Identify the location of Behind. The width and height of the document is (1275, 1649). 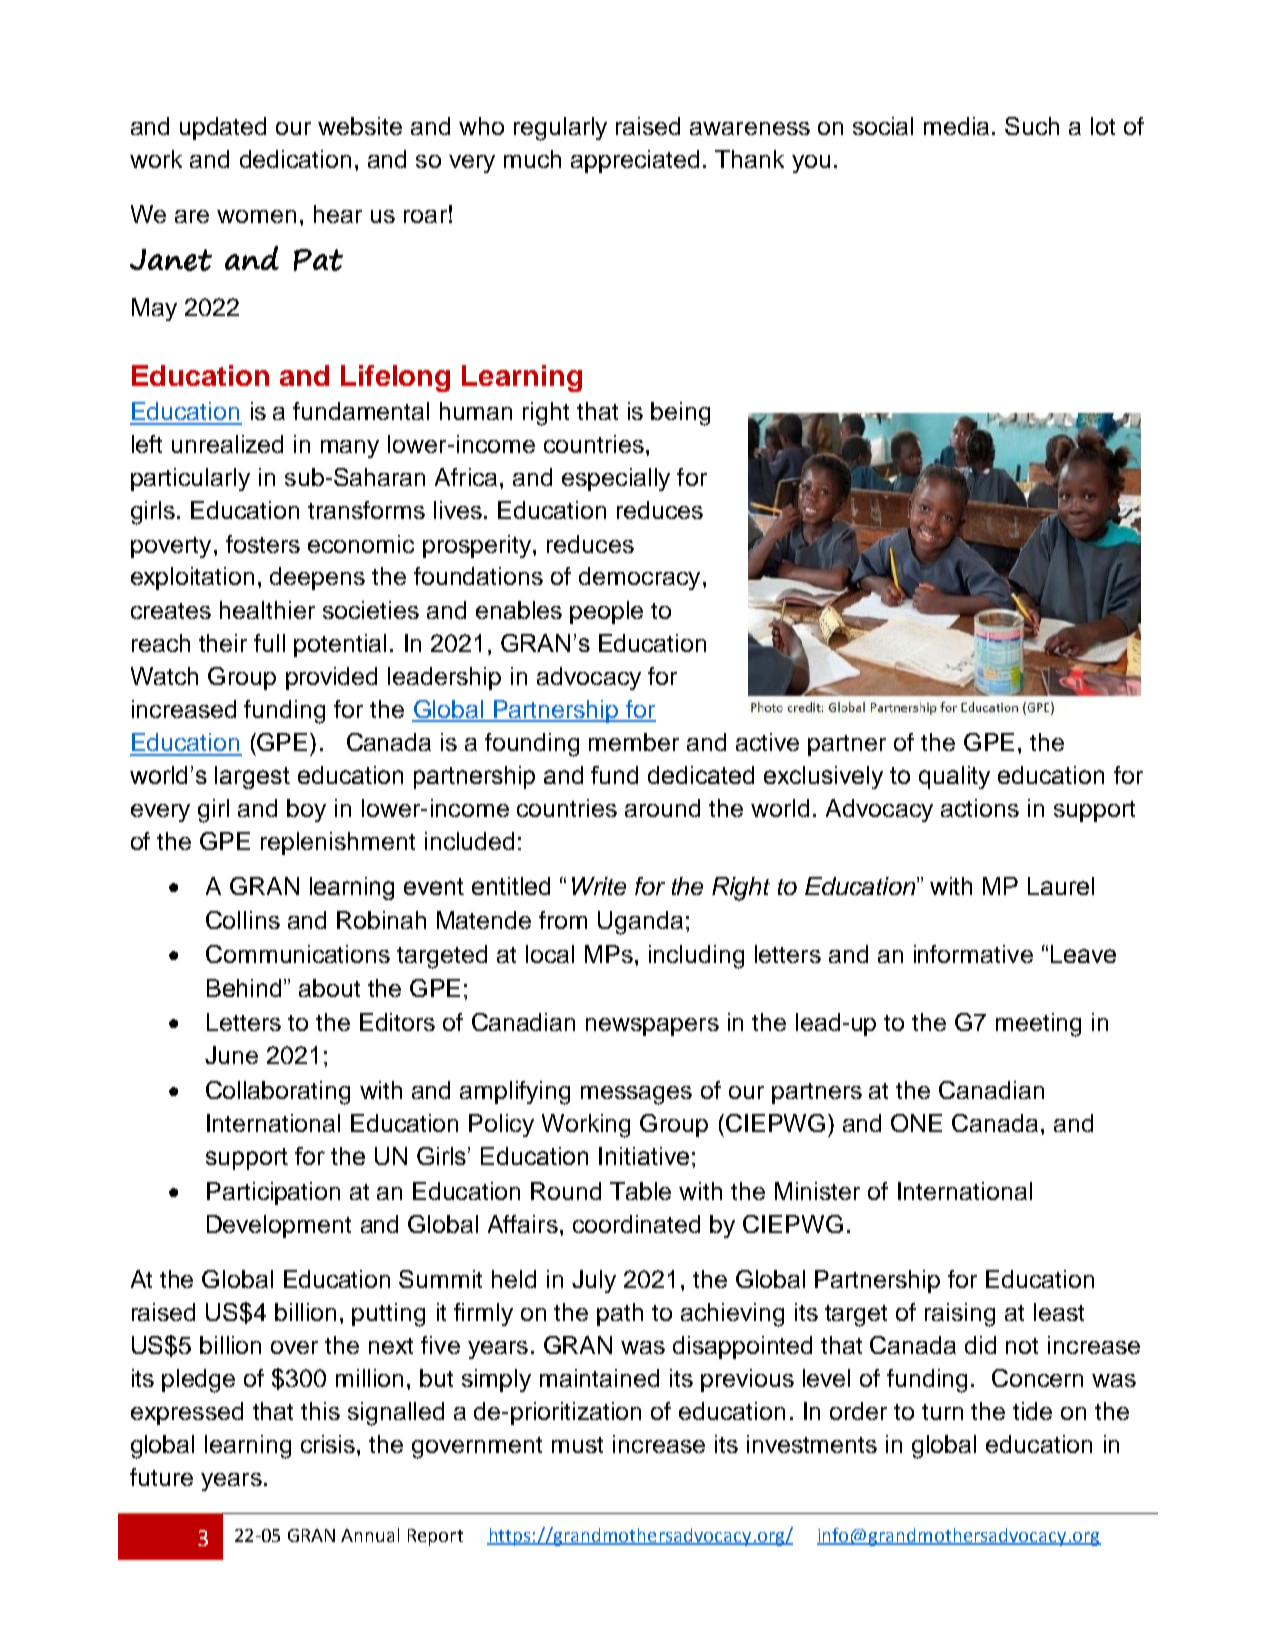
(244, 988).
